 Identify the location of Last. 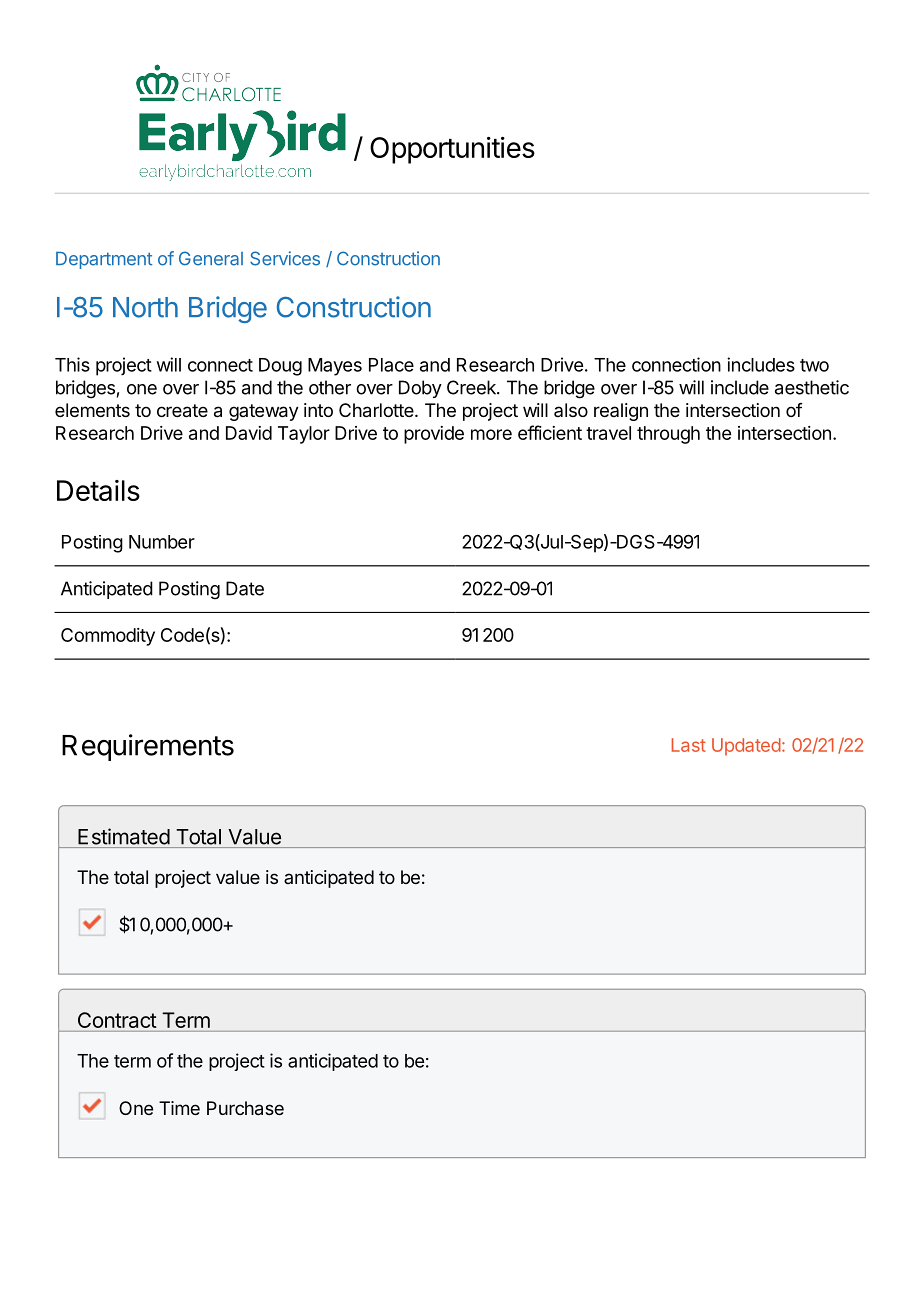
(689, 745).
